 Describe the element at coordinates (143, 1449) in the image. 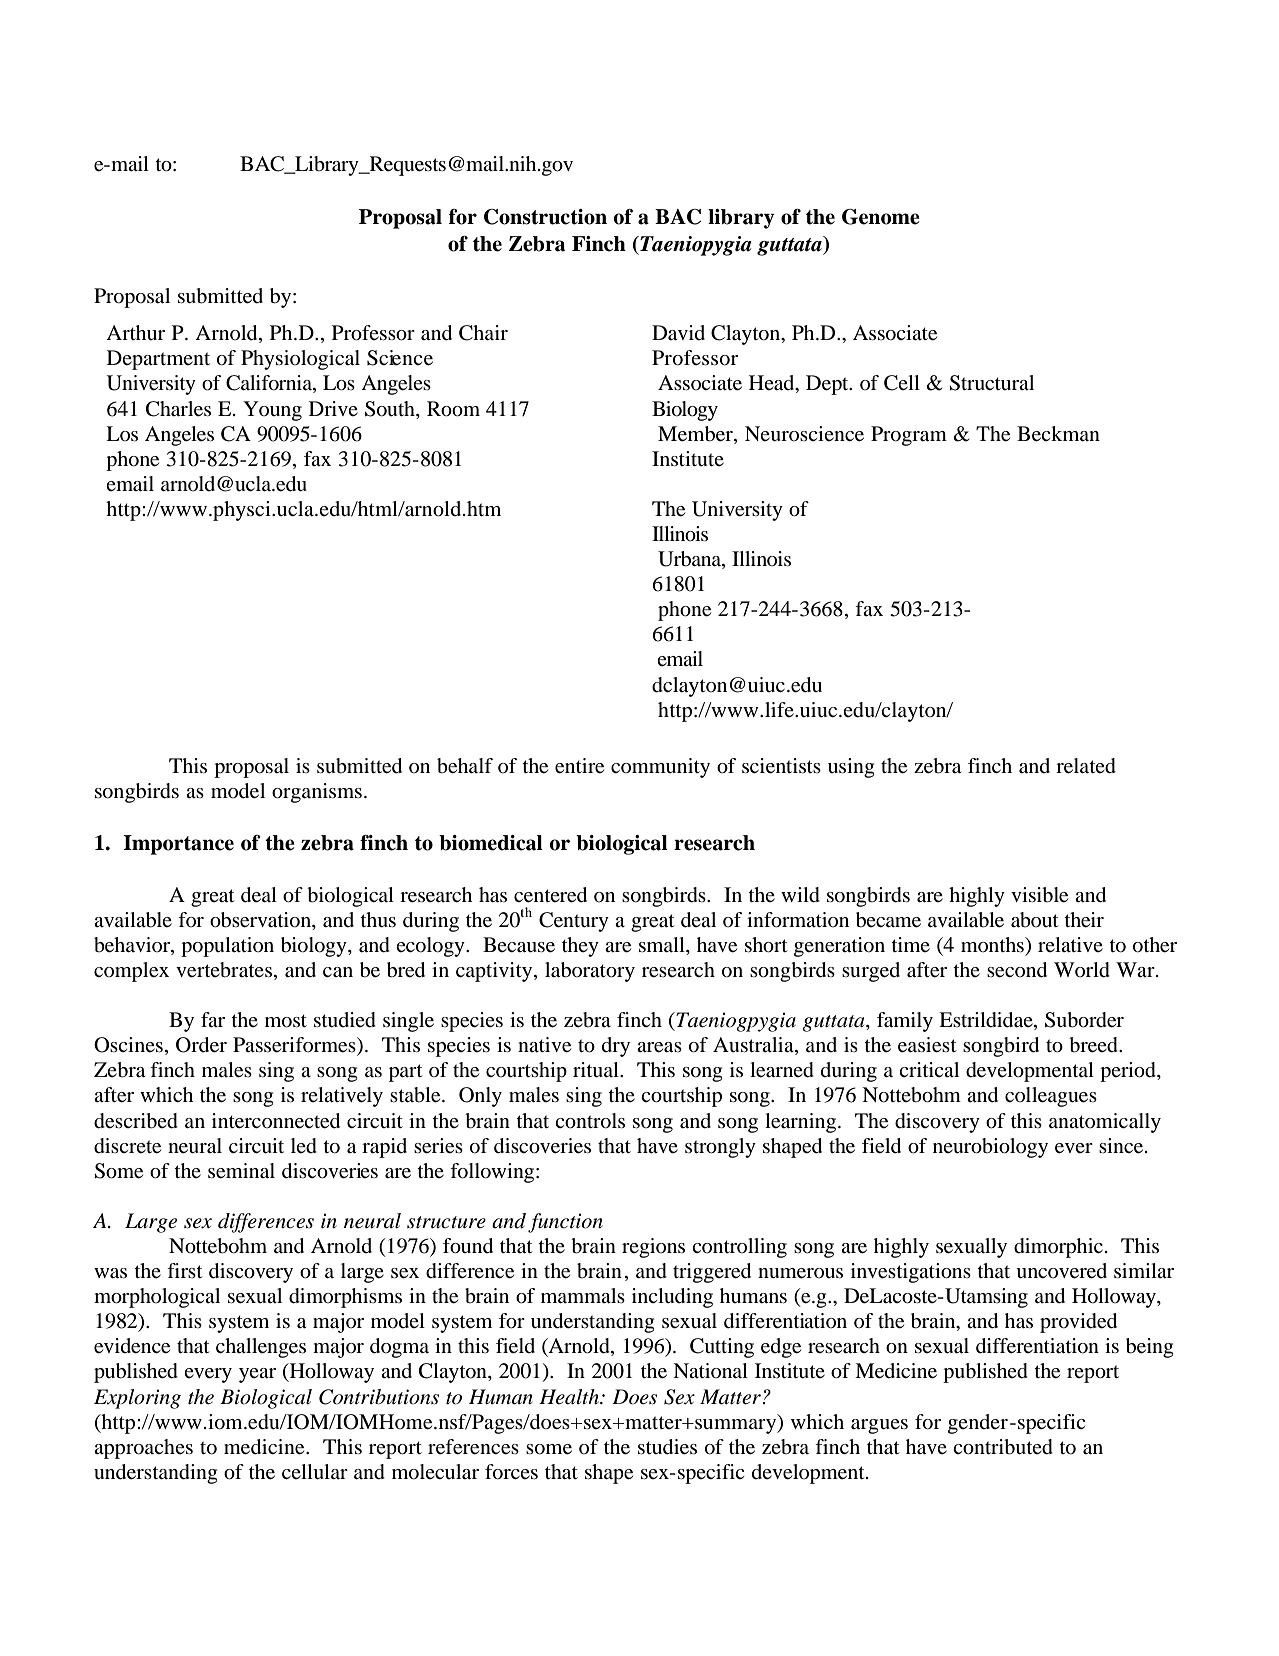

I see `approaches` at that location.
